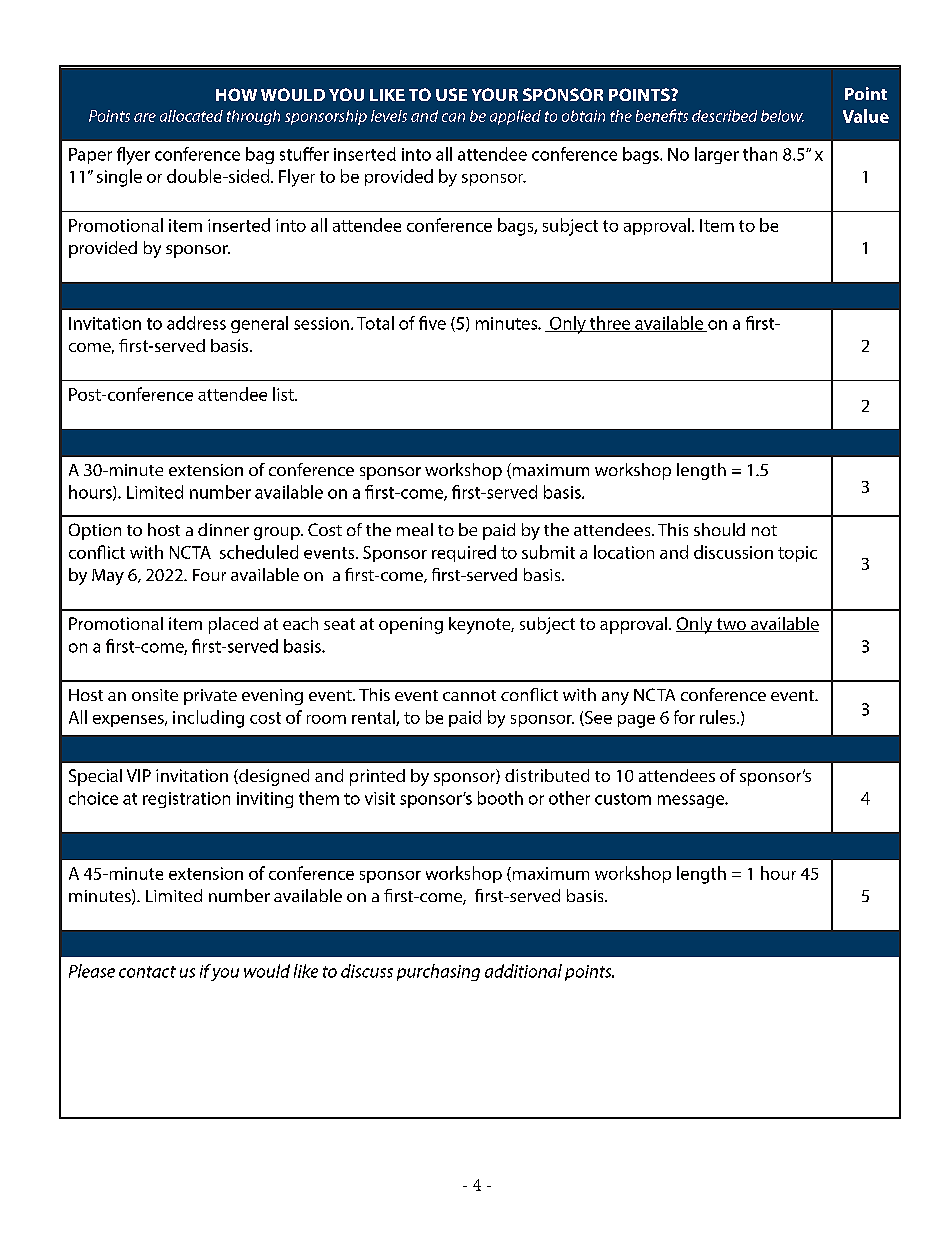  Describe the element at coordinates (515, 117) in the document. I see `applied` at that location.
